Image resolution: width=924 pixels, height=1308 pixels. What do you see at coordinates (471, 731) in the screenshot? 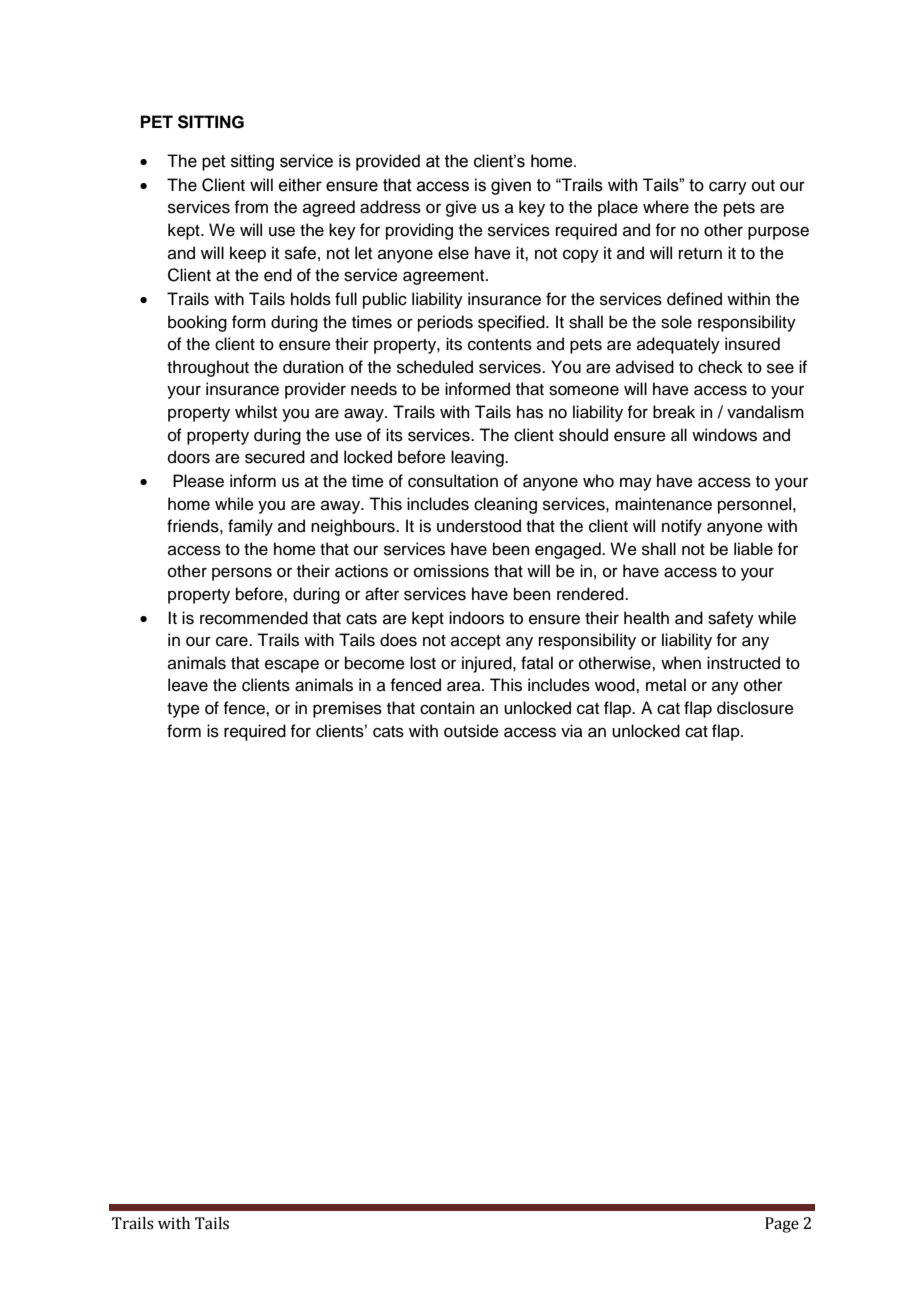
I see `outside` at bounding box center [471, 731].
